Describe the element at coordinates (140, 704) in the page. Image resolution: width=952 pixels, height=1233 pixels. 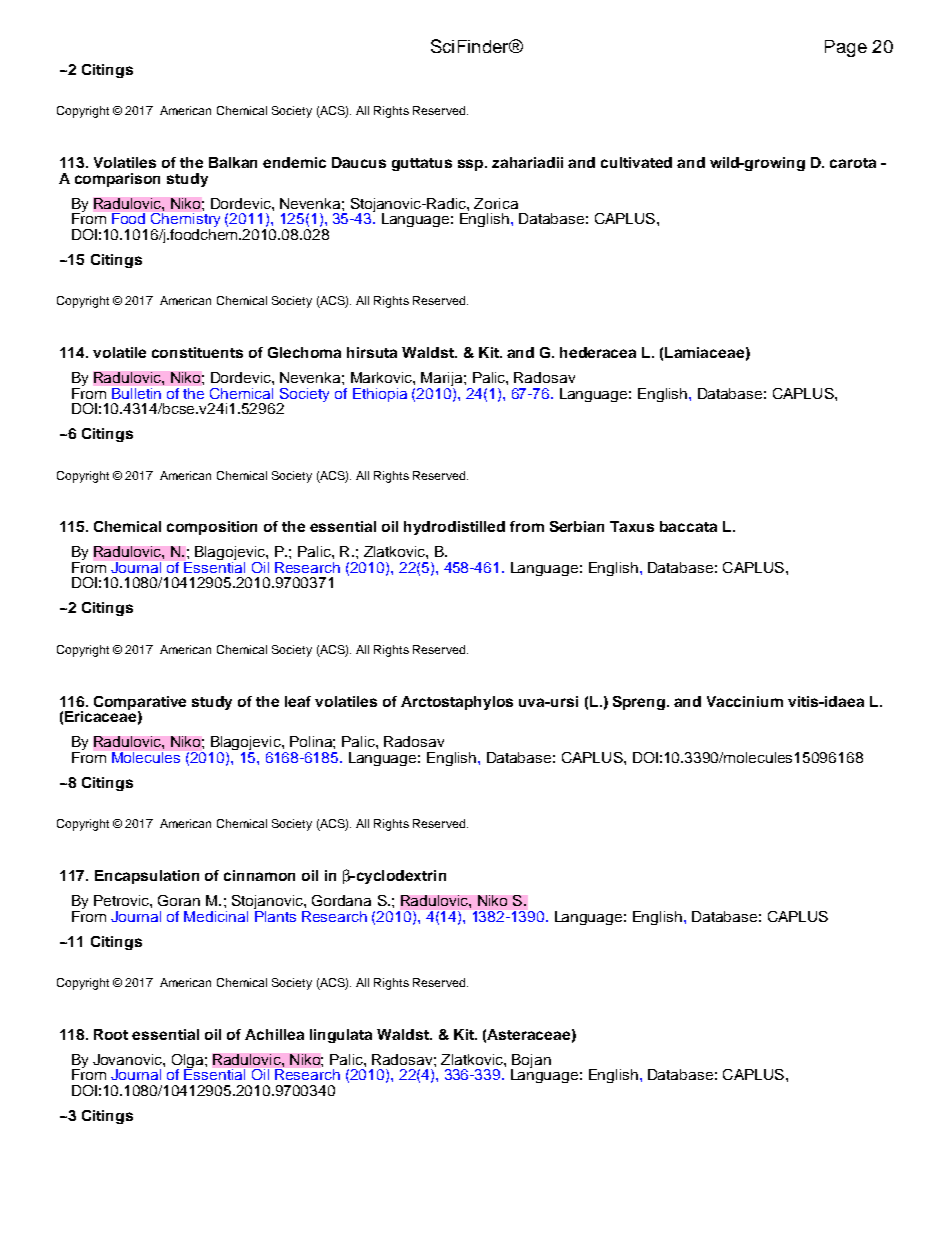
I see `Comparative` at that location.
